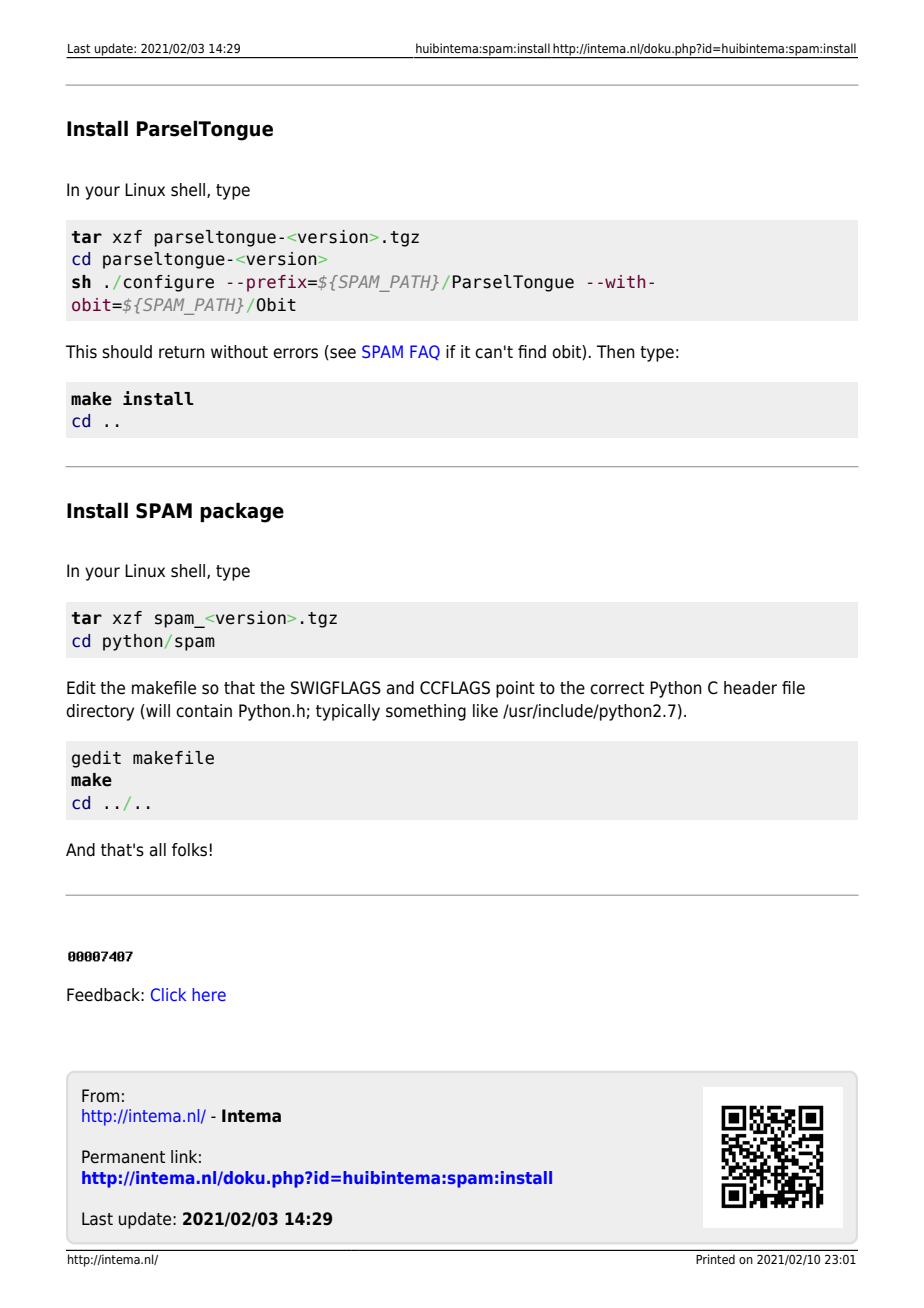 This screenshot has height=1308, width=924. Describe the element at coordinates (750, 688) in the screenshot. I see `header` at that location.
